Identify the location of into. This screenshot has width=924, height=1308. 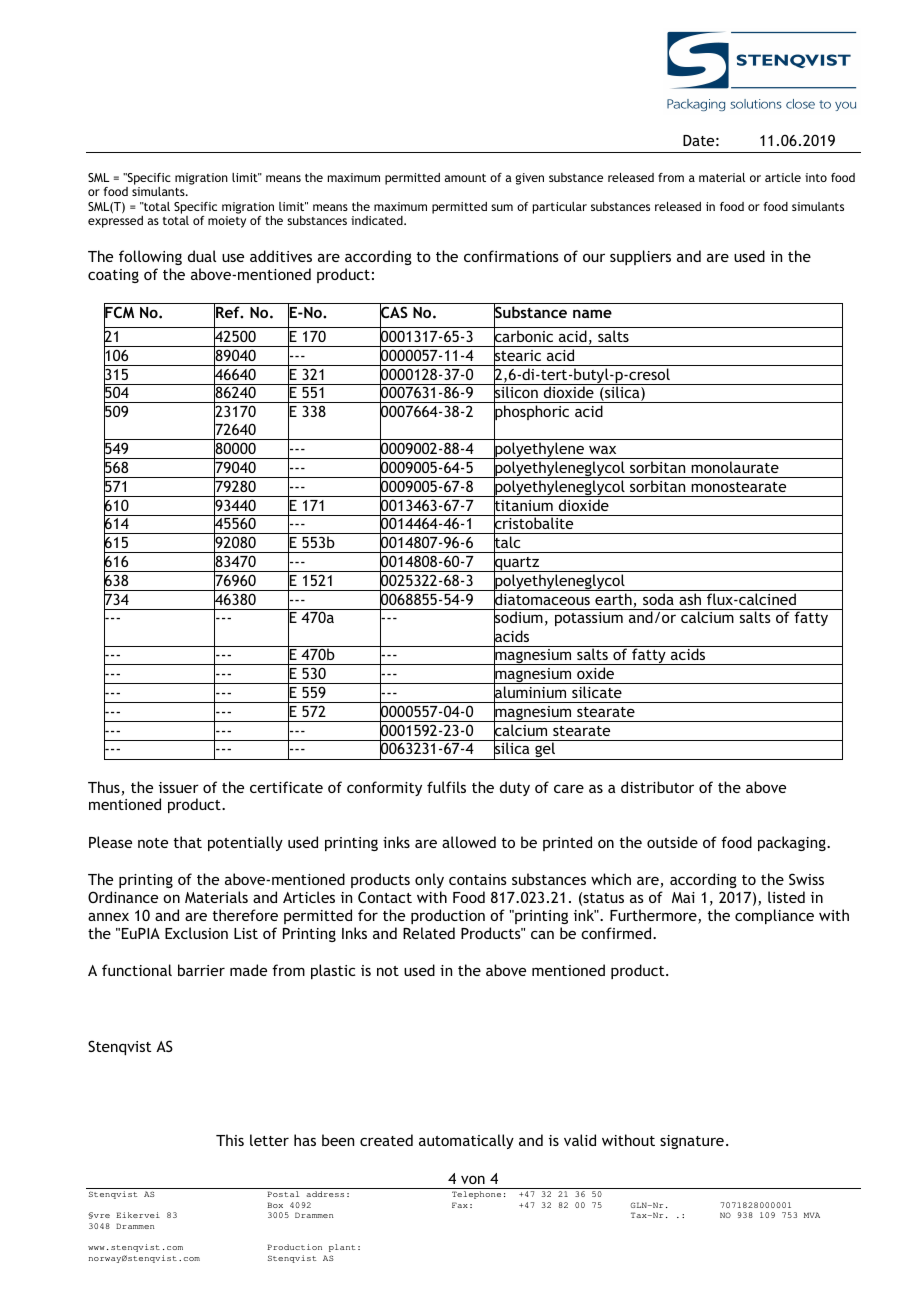
(816, 177).
